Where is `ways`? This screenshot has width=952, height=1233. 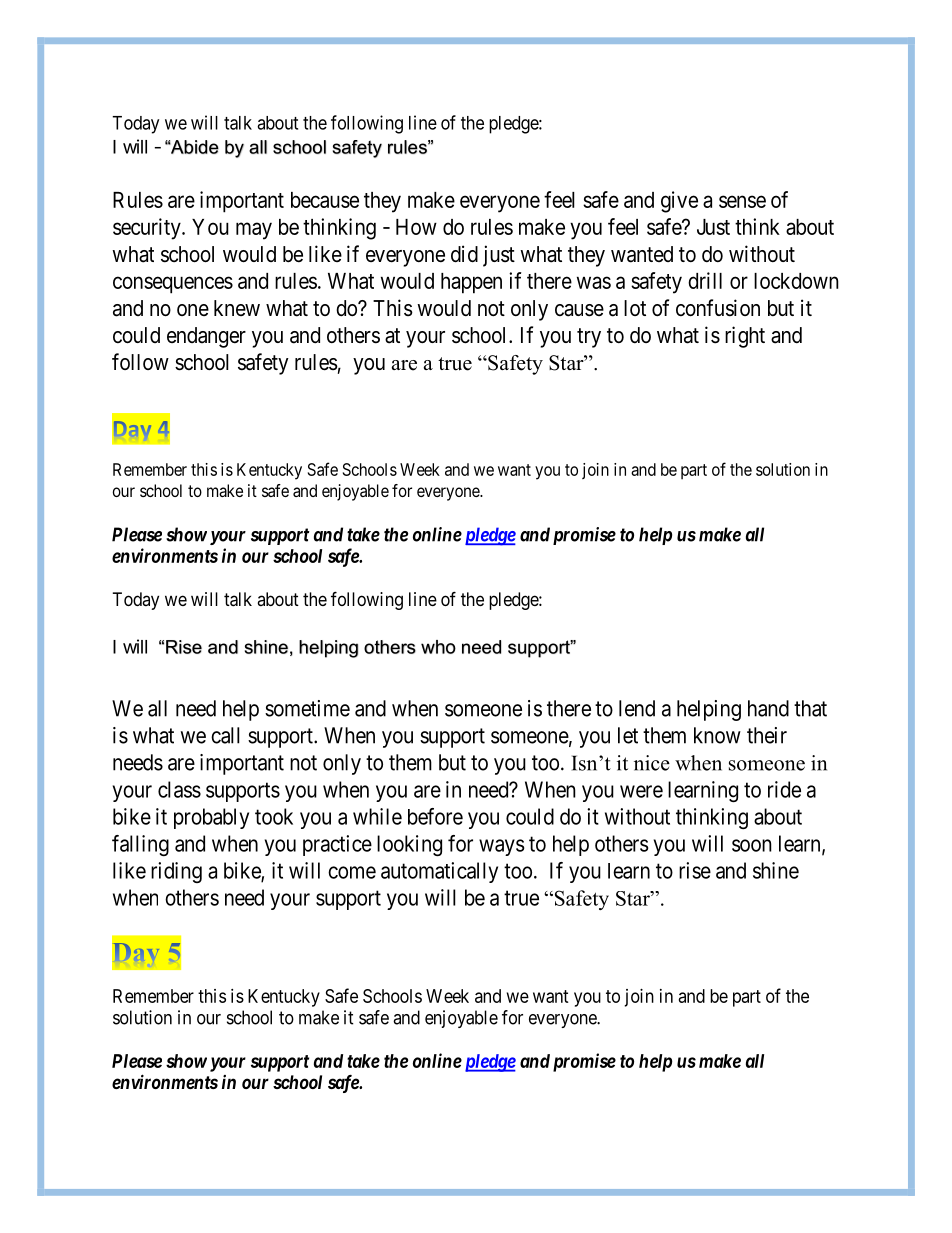
ways is located at coordinates (501, 847).
